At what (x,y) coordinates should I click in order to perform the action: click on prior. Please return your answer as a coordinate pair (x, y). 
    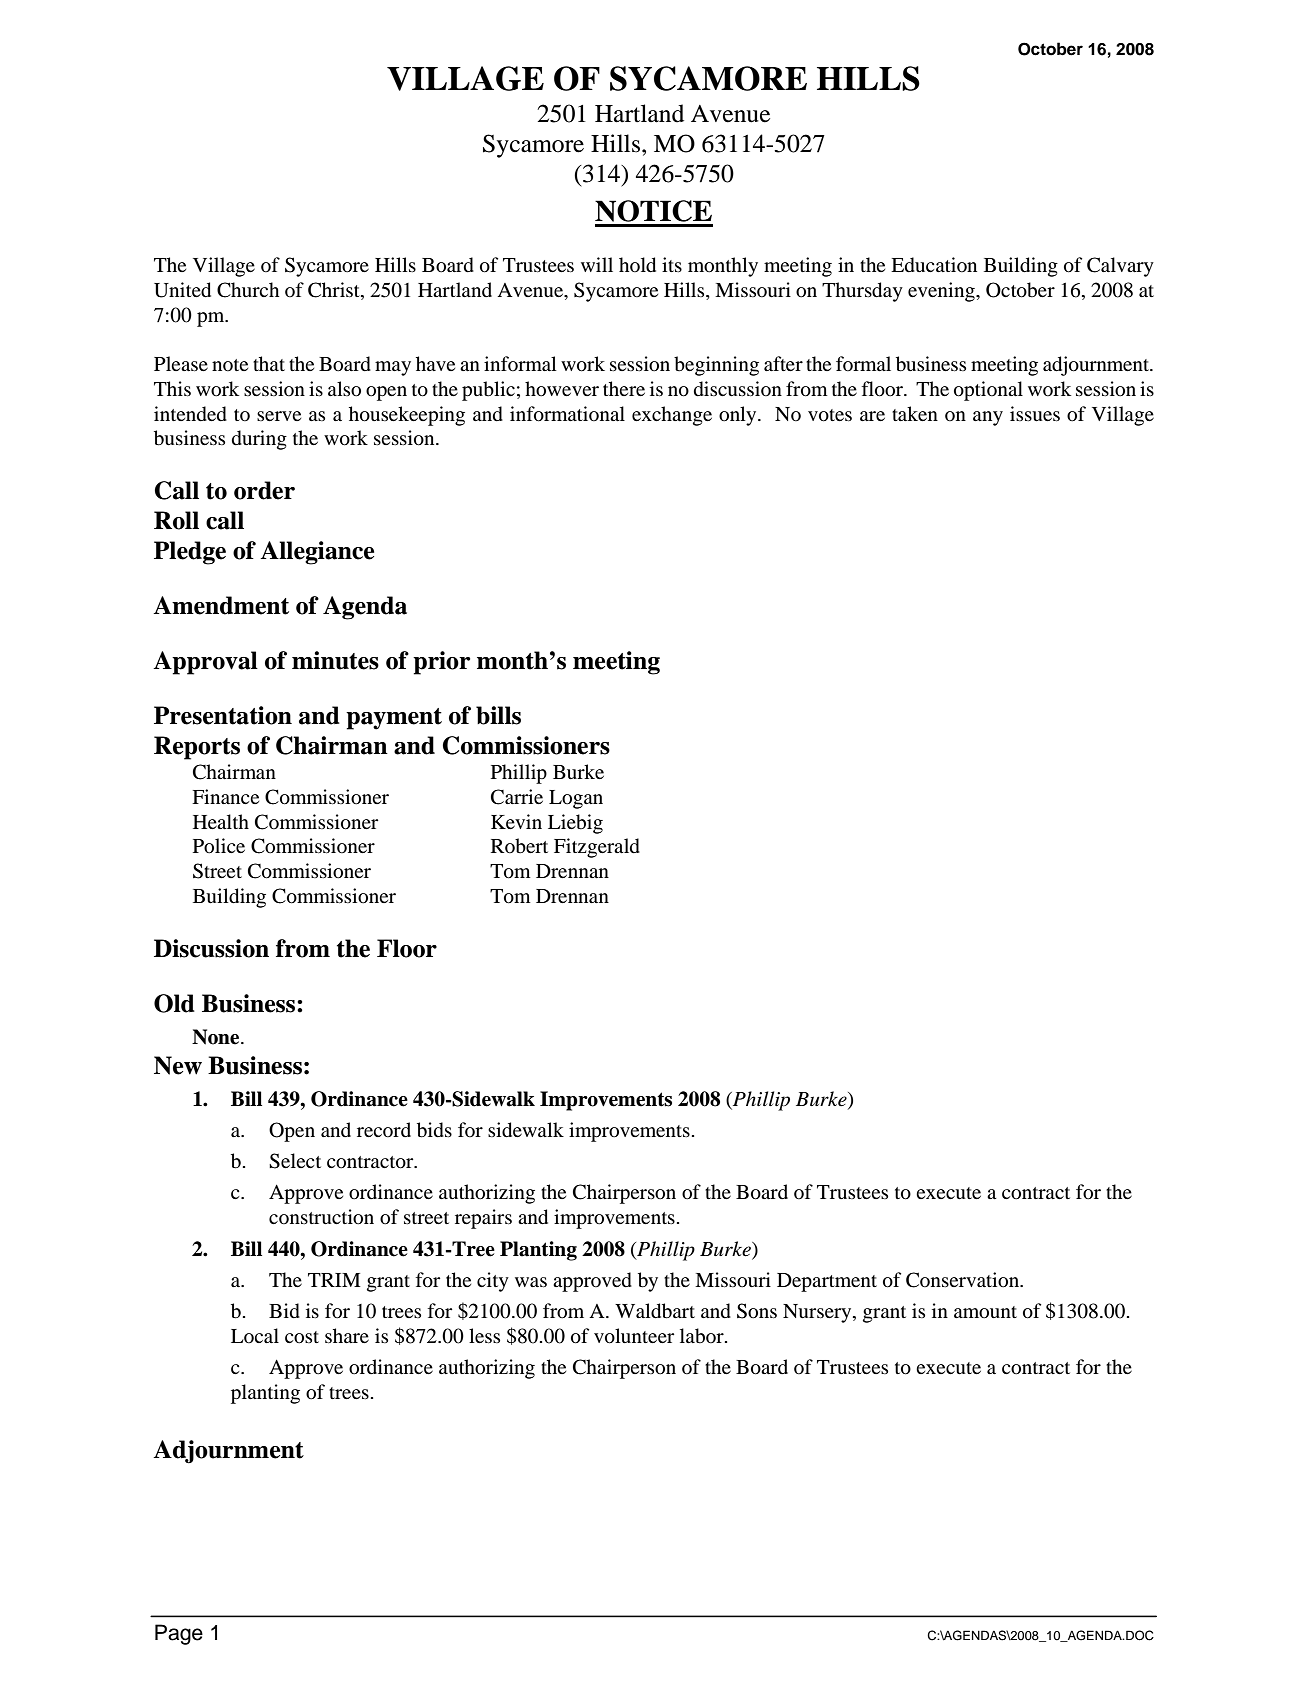
    Looking at the image, I should click on (441, 663).
